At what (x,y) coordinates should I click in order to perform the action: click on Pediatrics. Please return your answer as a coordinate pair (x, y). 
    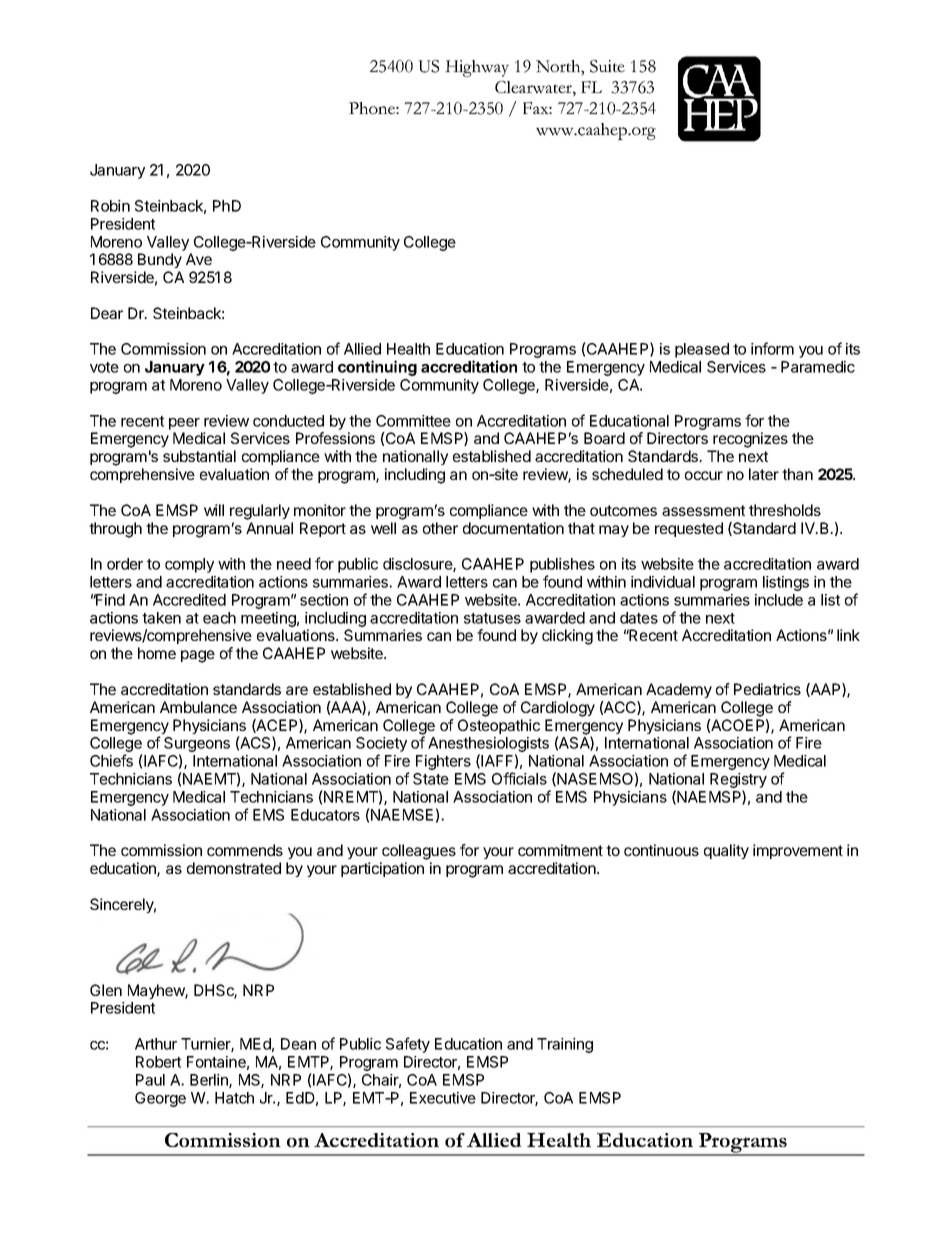
    Looking at the image, I should click on (767, 689).
